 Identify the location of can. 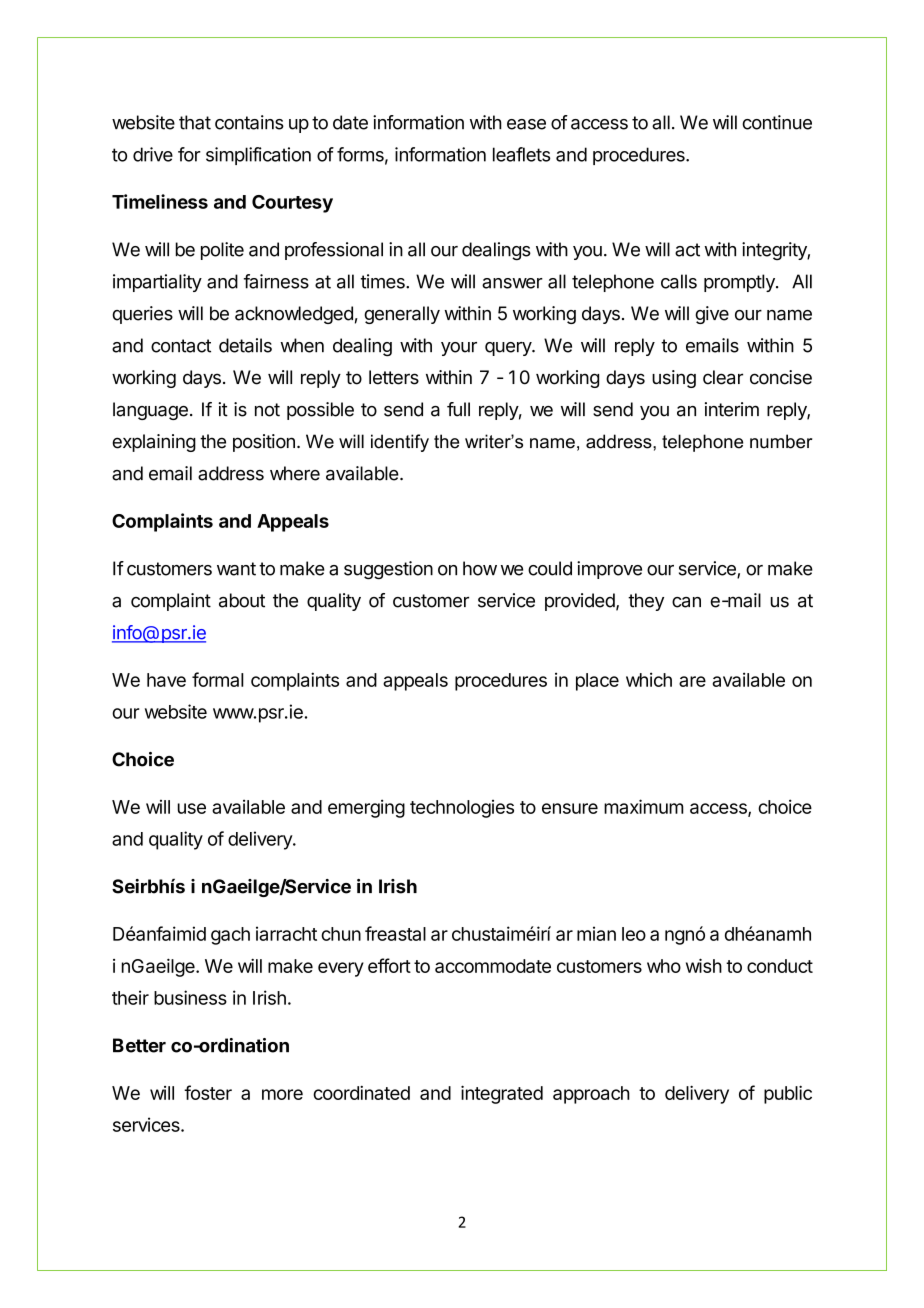
(686, 602).
